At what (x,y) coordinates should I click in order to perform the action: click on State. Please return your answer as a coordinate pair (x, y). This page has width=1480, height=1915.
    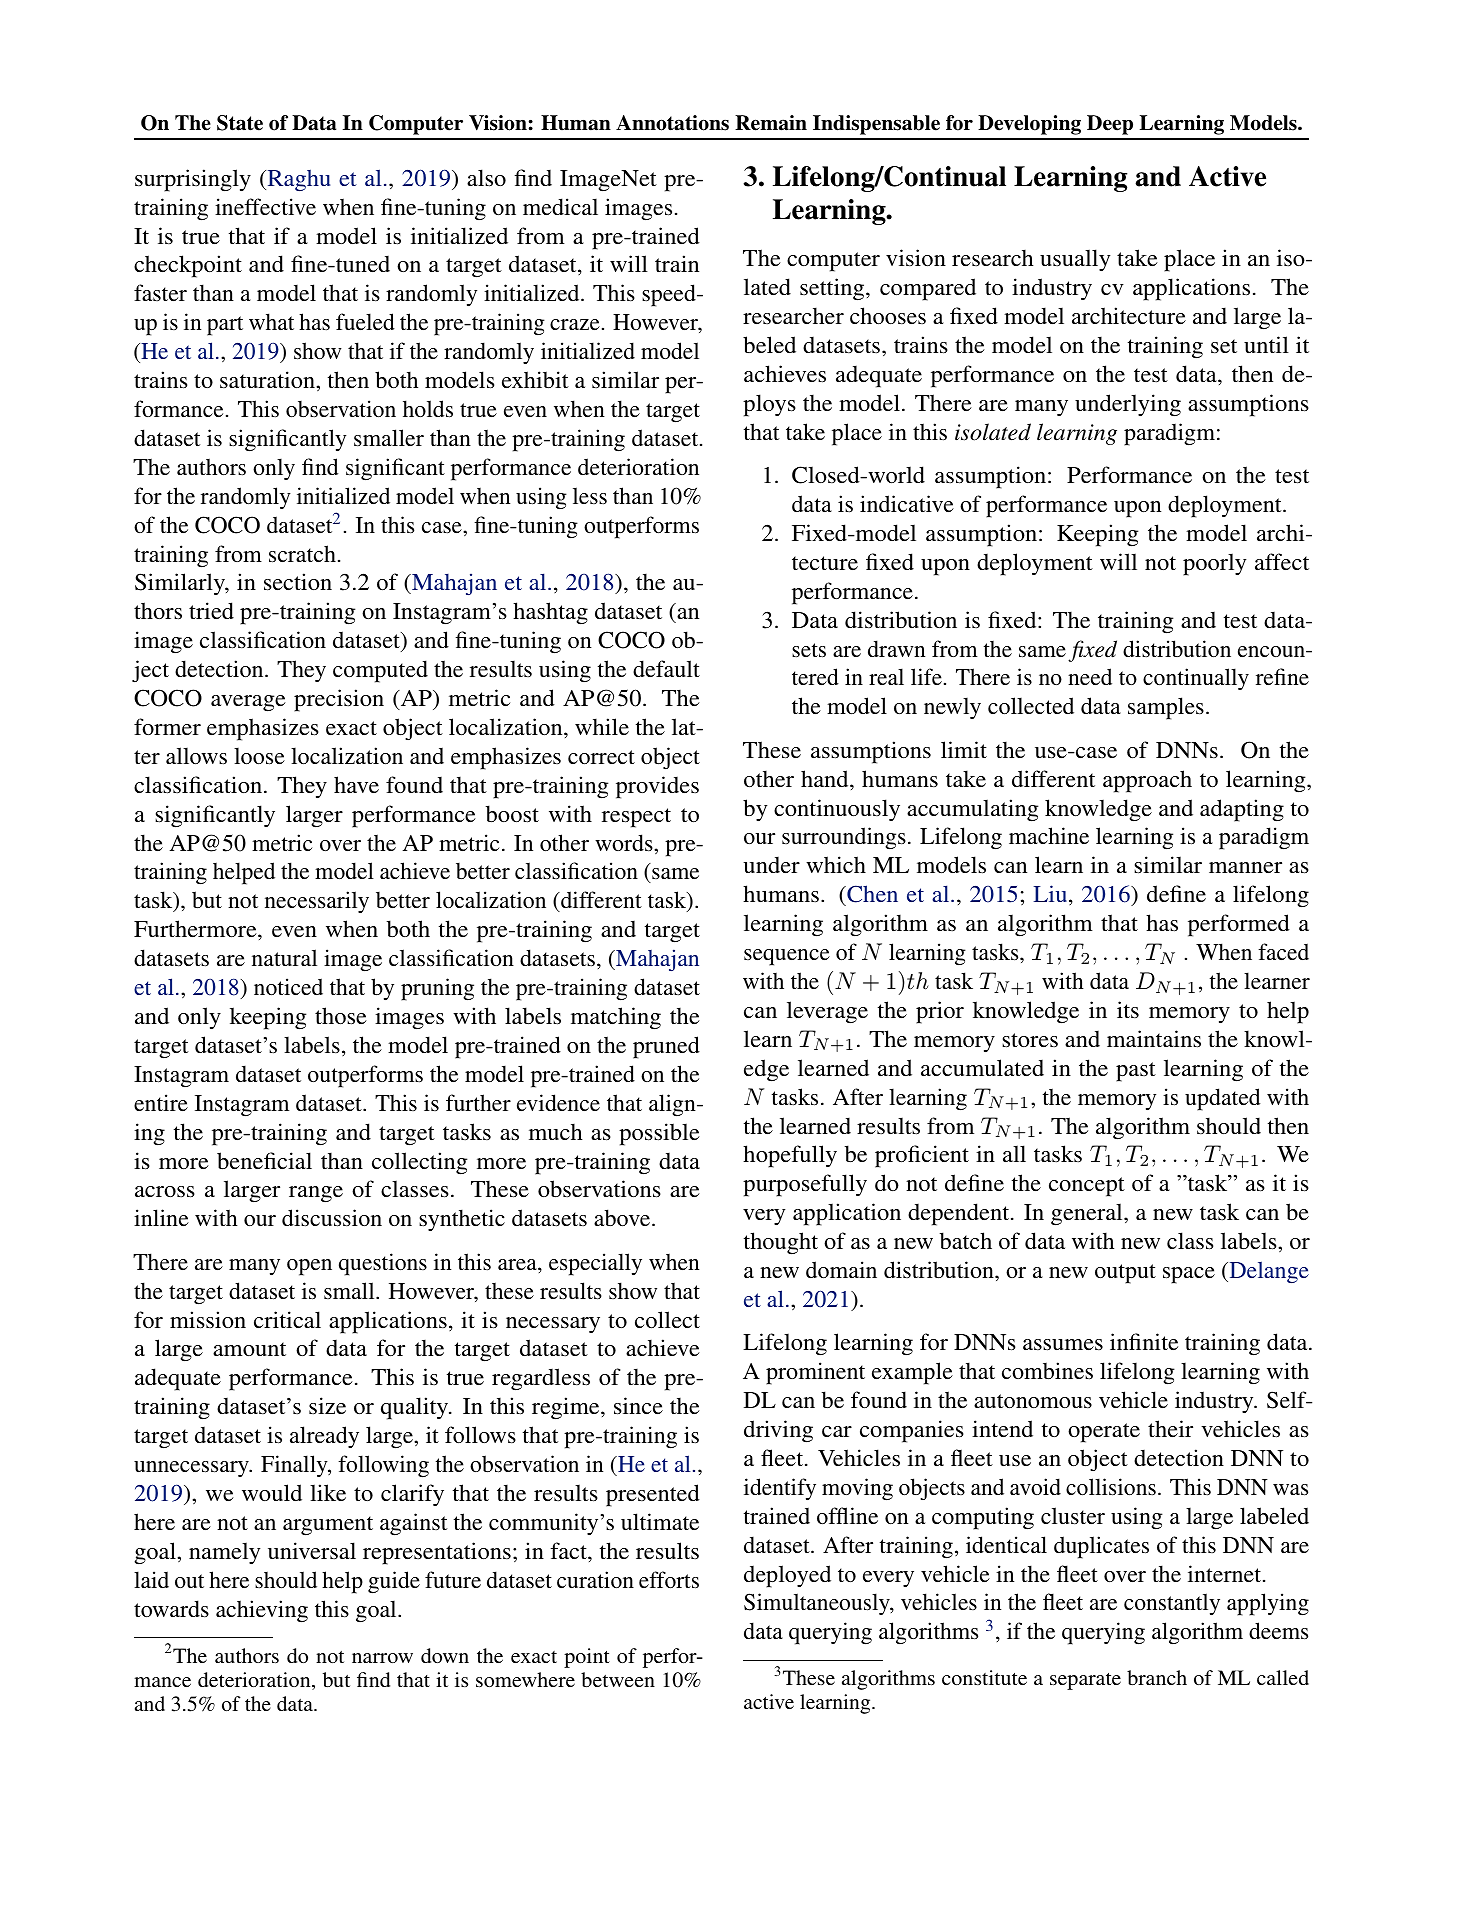
    Looking at the image, I should click on (240, 123).
